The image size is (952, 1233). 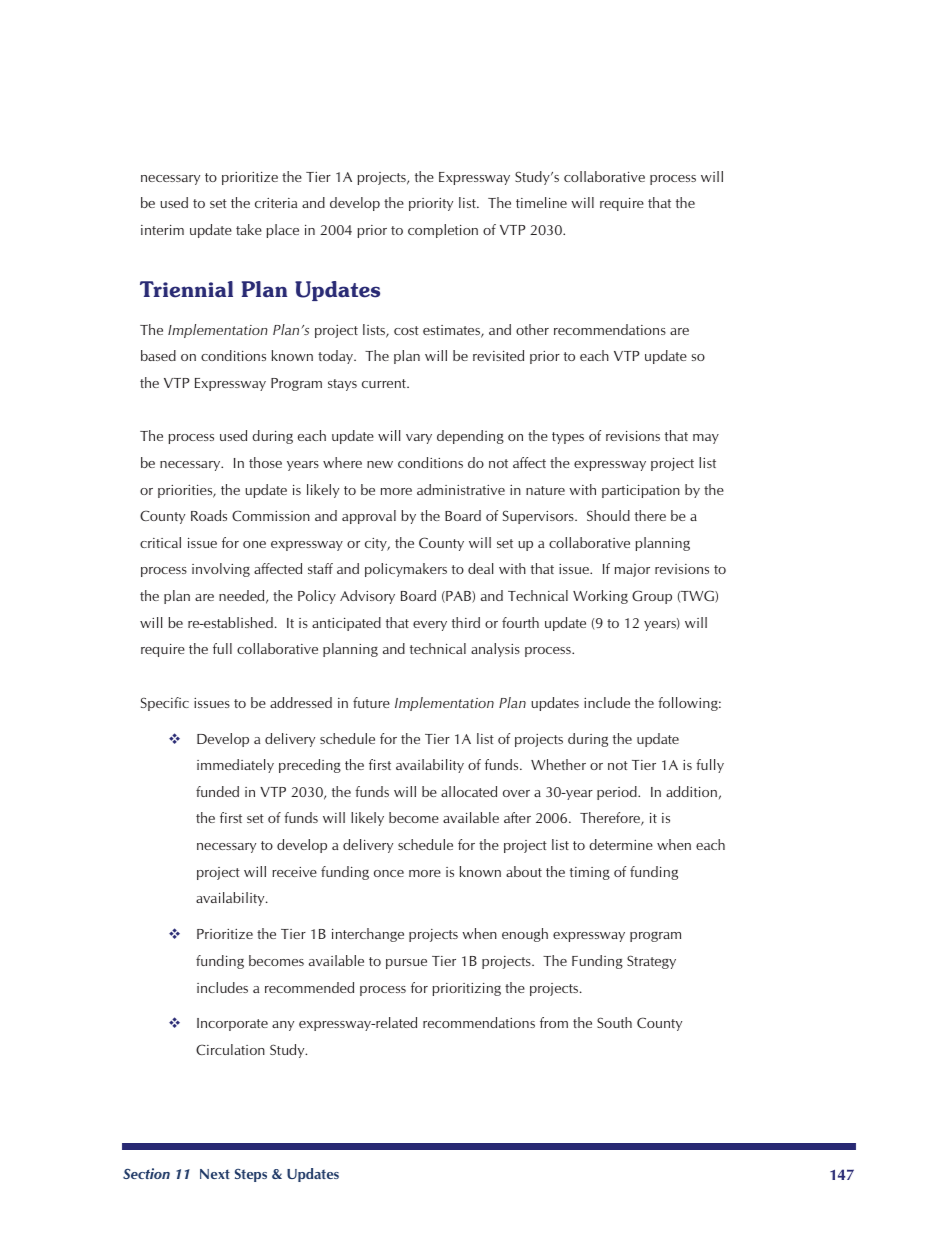 What do you see at coordinates (371, 702) in the screenshot?
I see `future` at bounding box center [371, 702].
